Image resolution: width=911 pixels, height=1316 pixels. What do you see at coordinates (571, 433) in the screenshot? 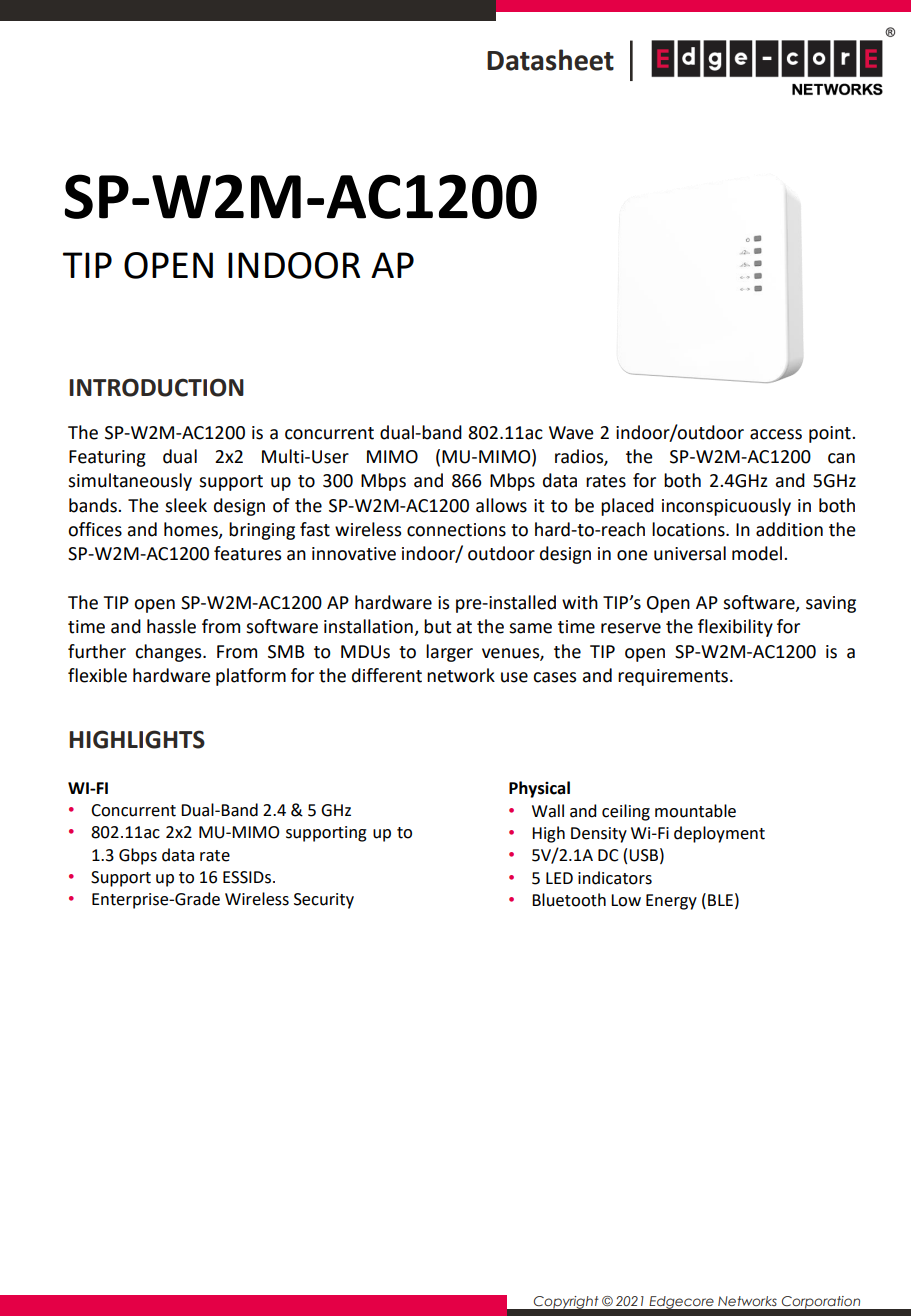
I see `Wave` at bounding box center [571, 433].
